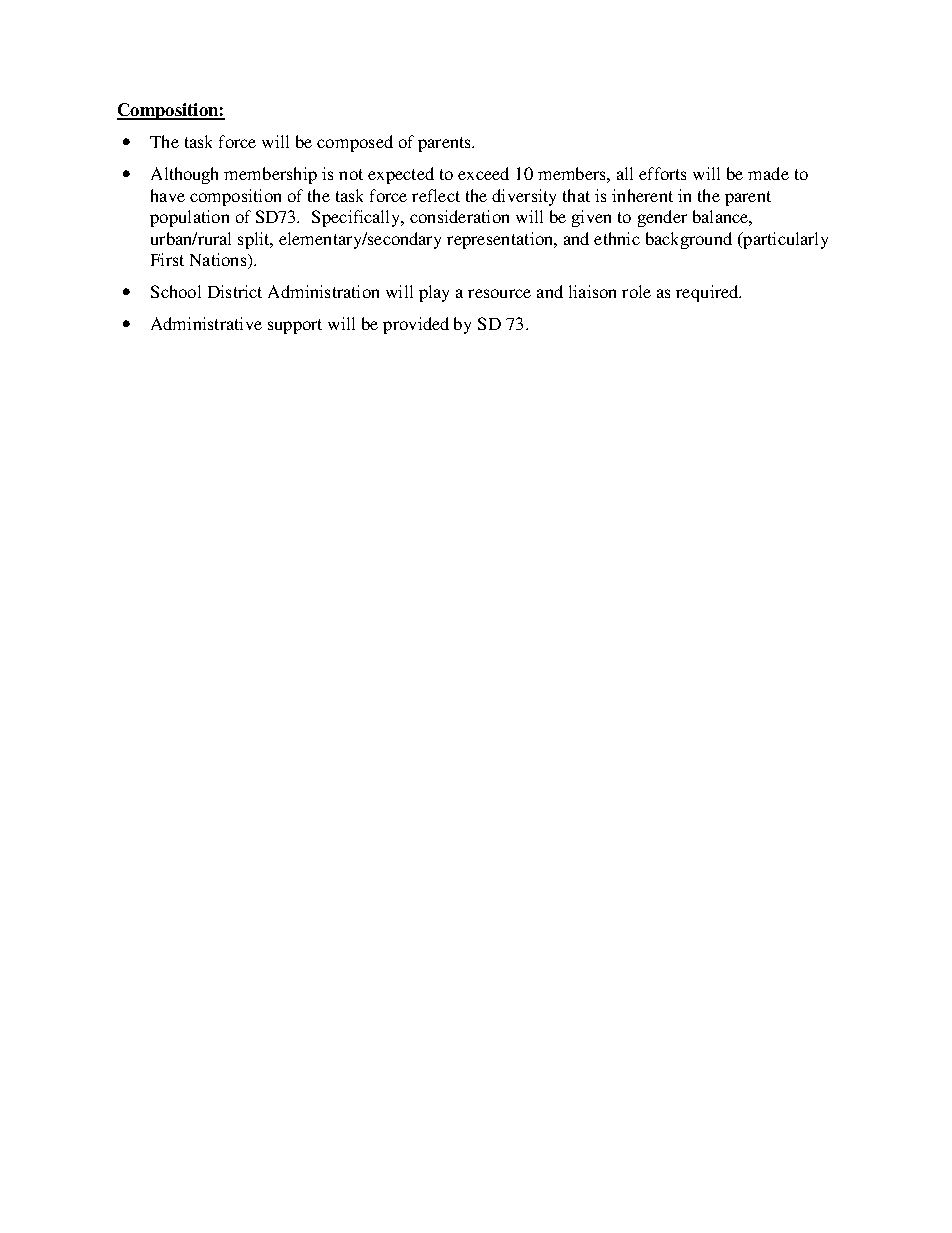 Image resolution: width=952 pixels, height=1233 pixels. Describe the element at coordinates (501, 240) in the screenshot. I see `representation` at that location.
